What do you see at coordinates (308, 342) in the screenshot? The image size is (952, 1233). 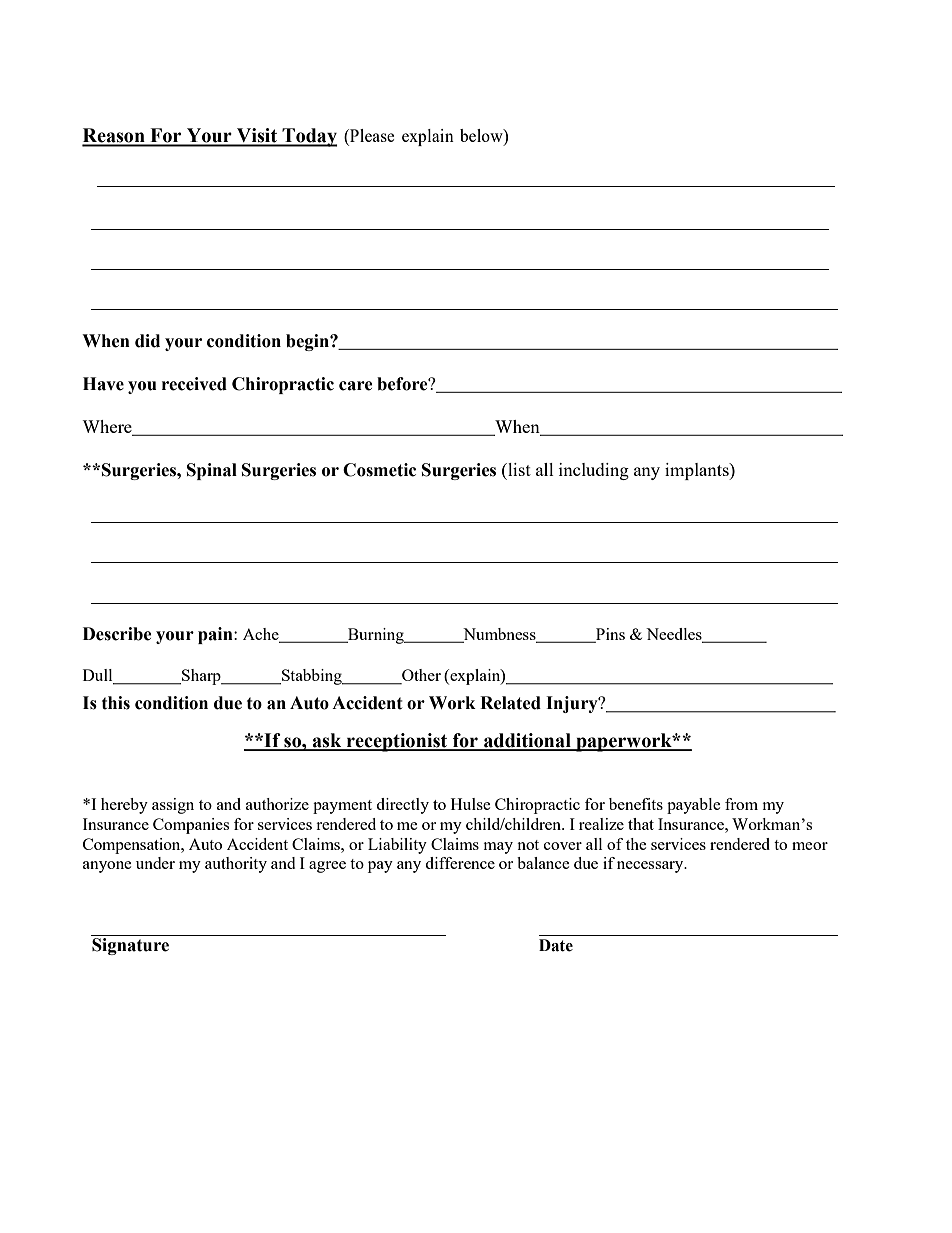 I see `begin` at bounding box center [308, 342].
